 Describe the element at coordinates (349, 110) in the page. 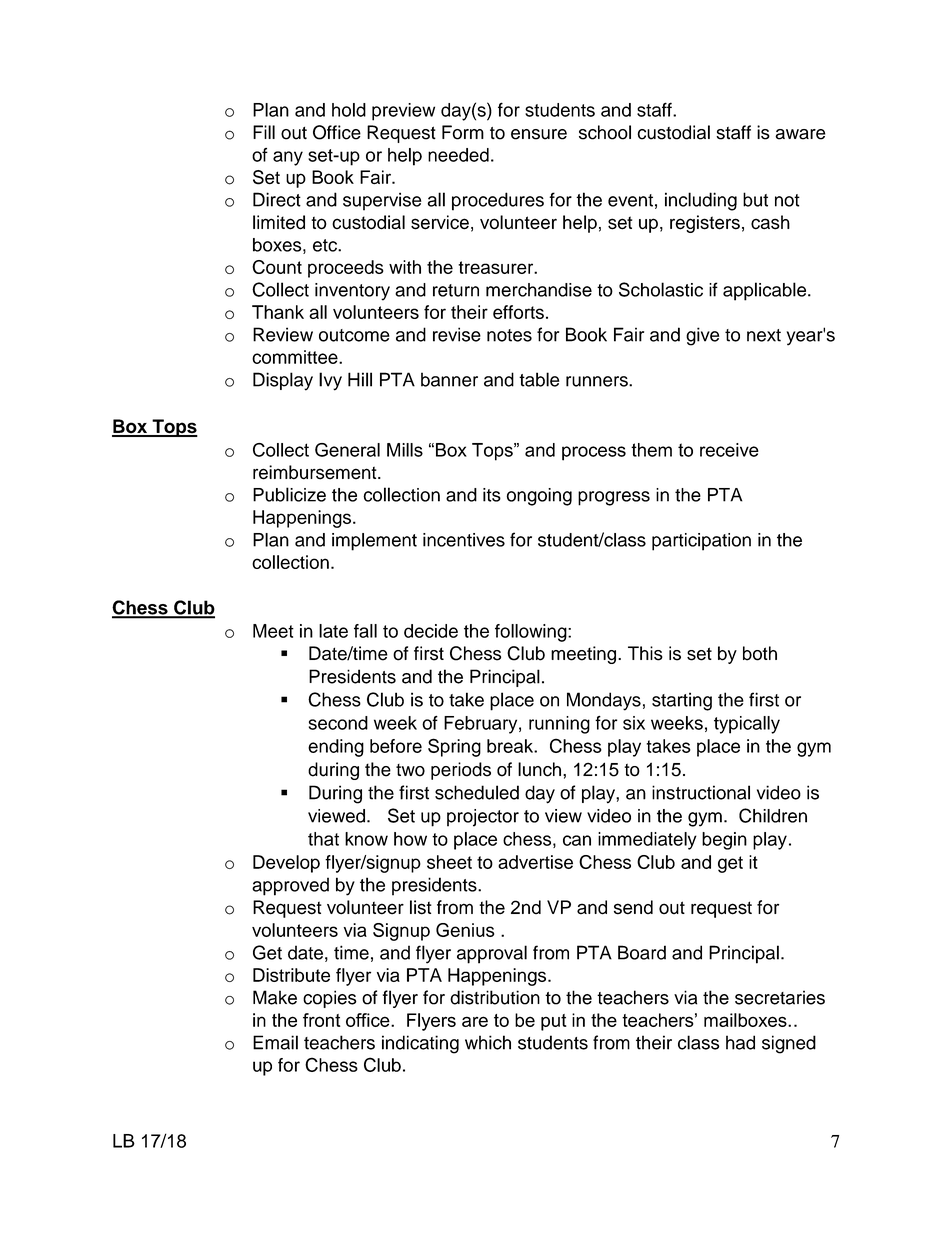

I see `hold` at that location.
